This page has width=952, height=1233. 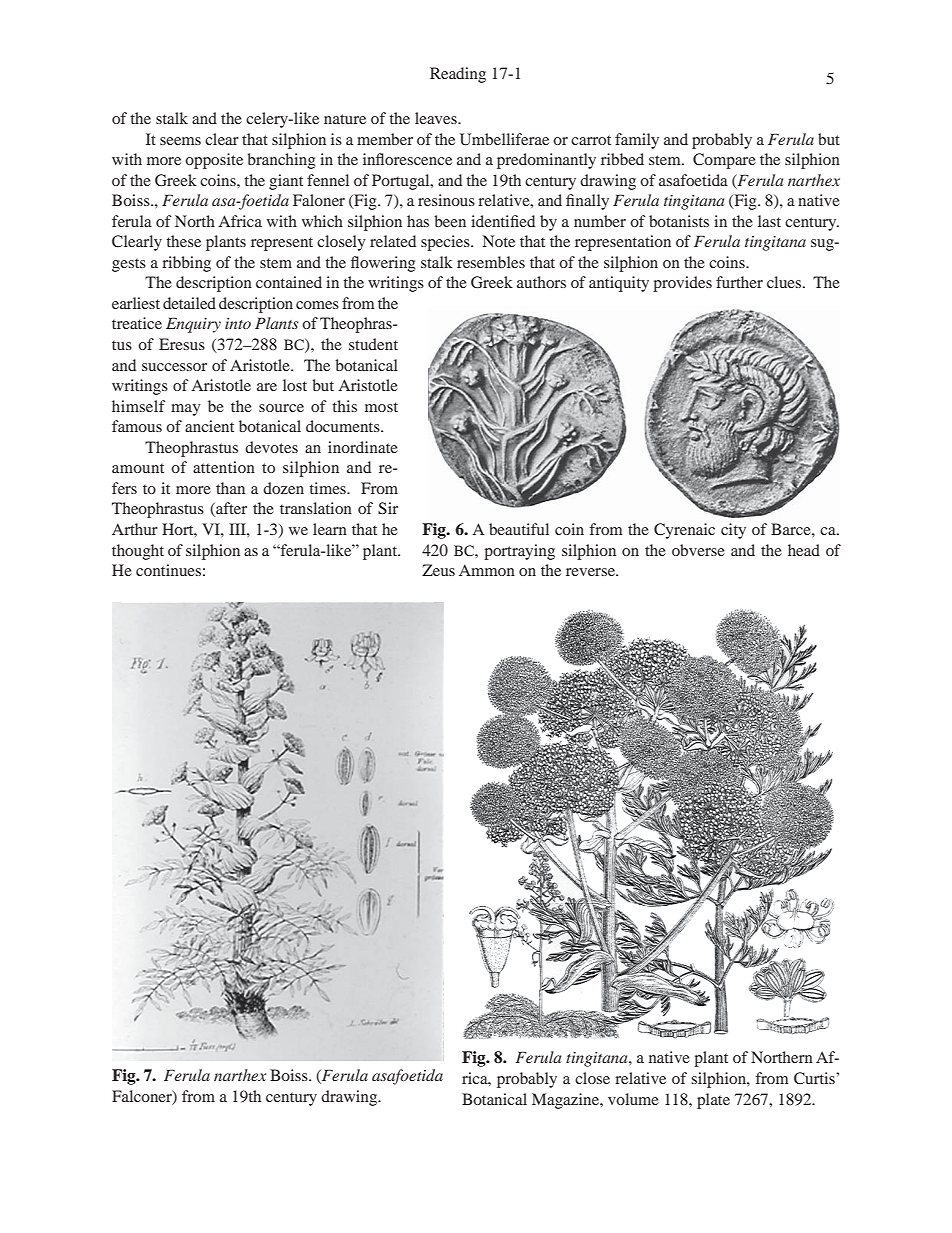 What do you see at coordinates (633, 1099) in the page?
I see `volume` at bounding box center [633, 1099].
